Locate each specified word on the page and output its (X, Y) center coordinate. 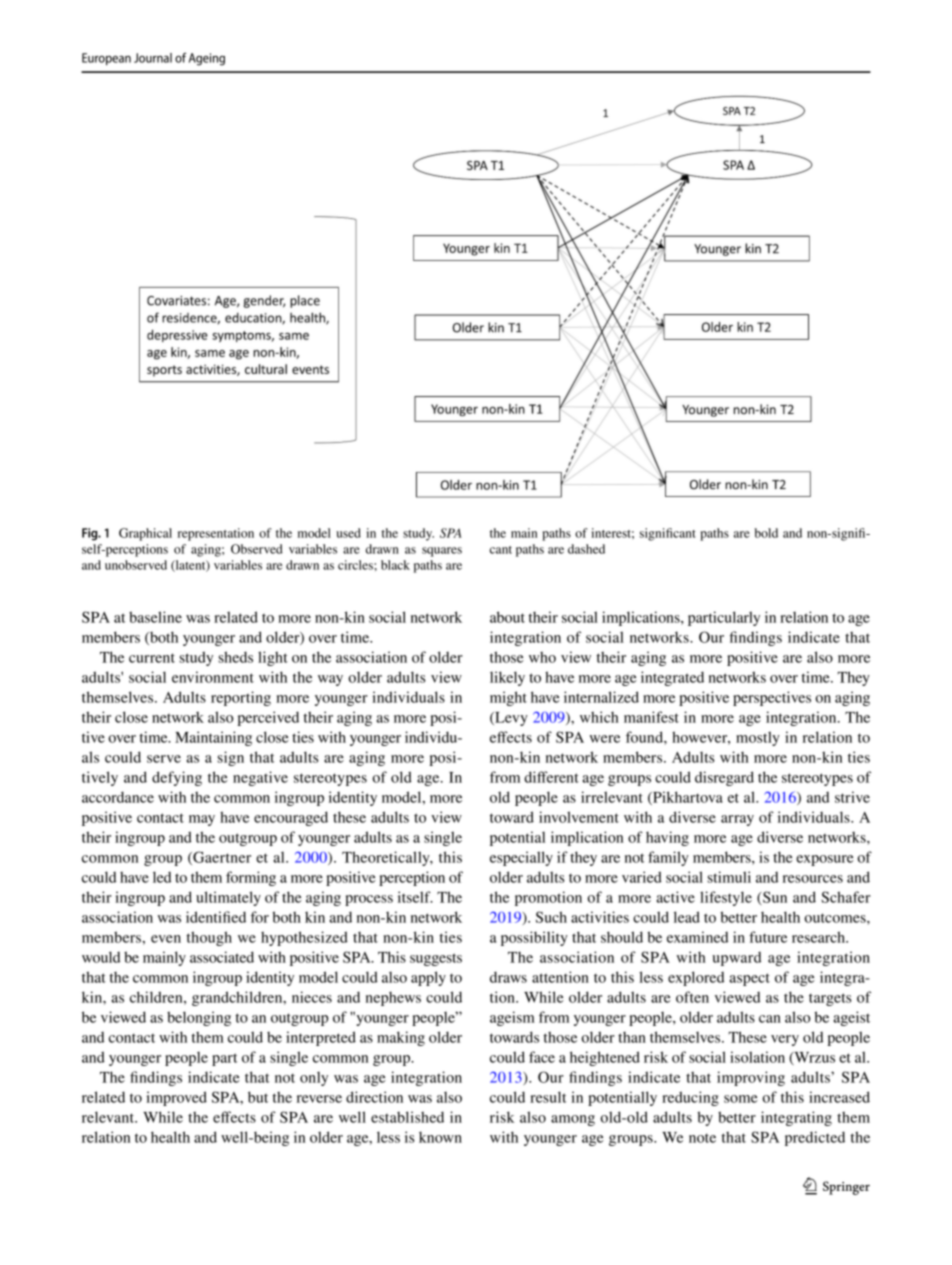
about (507, 617)
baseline (155, 617)
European (106, 59)
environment (213, 677)
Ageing (207, 59)
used (348, 533)
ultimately (228, 898)
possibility (534, 938)
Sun (774, 898)
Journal (153, 58)
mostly (758, 738)
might (508, 698)
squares (442, 552)
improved (176, 1098)
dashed (586, 549)
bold (766, 533)
